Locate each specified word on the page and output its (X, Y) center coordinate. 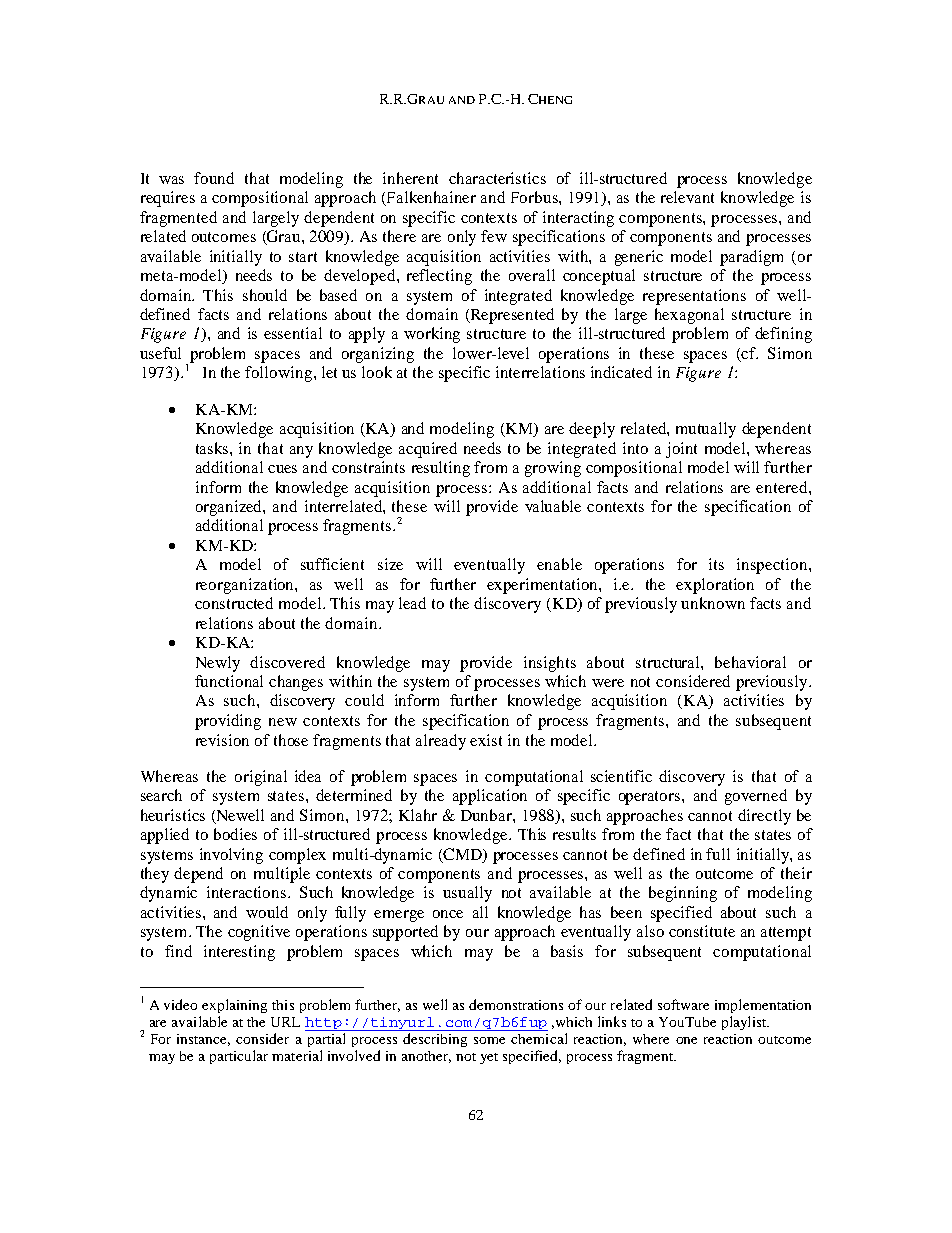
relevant (687, 197)
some (489, 1040)
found (214, 178)
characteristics (497, 178)
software (683, 1004)
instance (203, 1040)
